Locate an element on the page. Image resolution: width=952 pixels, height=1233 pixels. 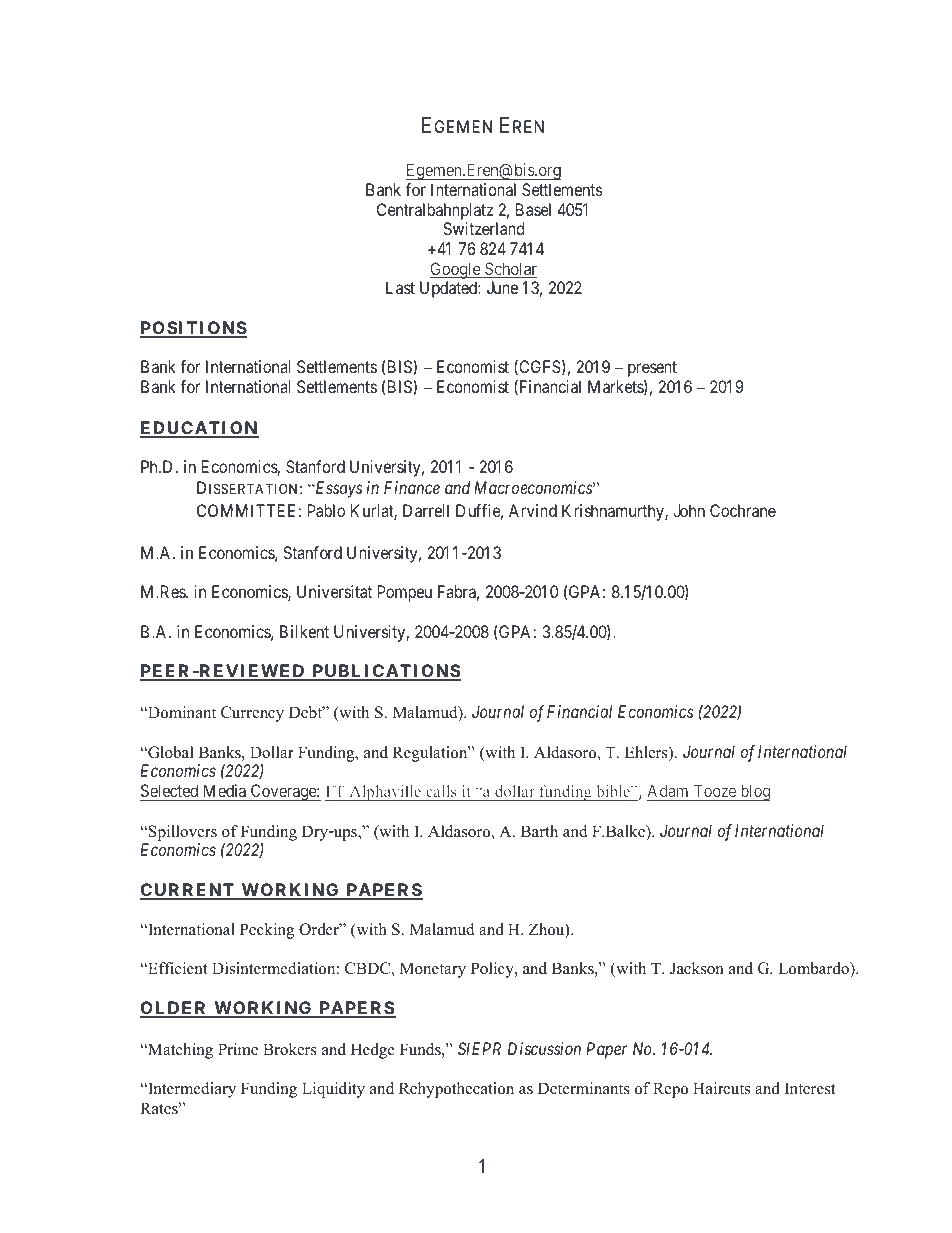
PUBLICATIONS is located at coordinates (385, 672).
